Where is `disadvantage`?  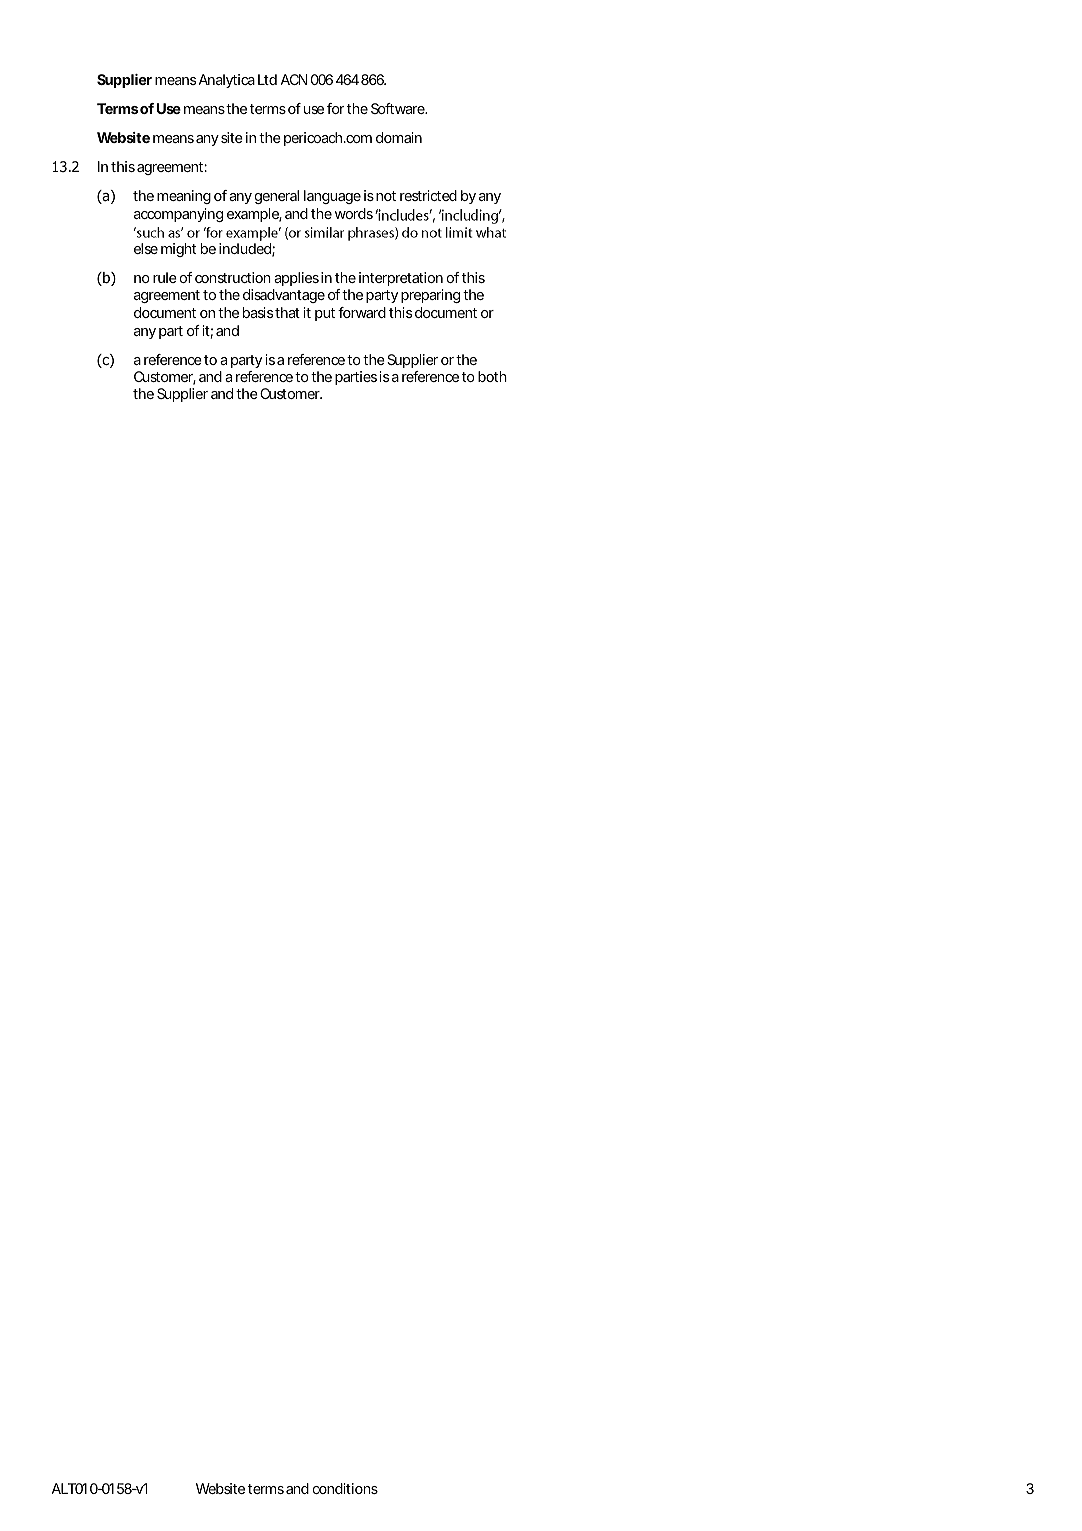
disadvantage is located at coordinates (284, 296).
